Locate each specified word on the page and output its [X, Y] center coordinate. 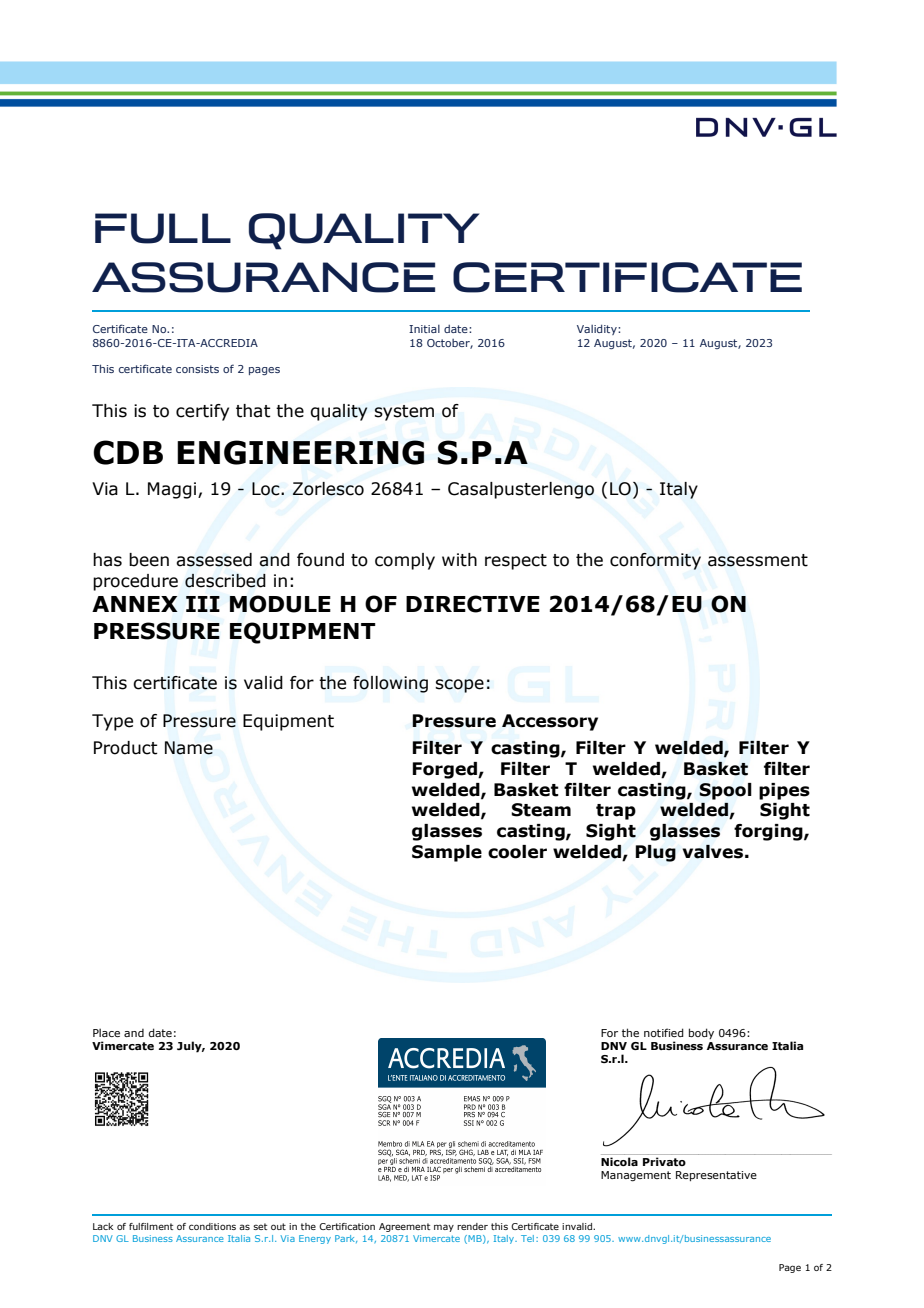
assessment [758, 560]
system [404, 413]
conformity [655, 561]
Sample [447, 853]
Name [189, 748]
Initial [424, 329]
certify [202, 412]
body [701, 1033]
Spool [725, 791]
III [203, 604]
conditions [212, 1226]
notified [664, 1032]
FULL [163, 228]
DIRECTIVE [473, 604]
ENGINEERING [300, 452]
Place [106, 1032]
